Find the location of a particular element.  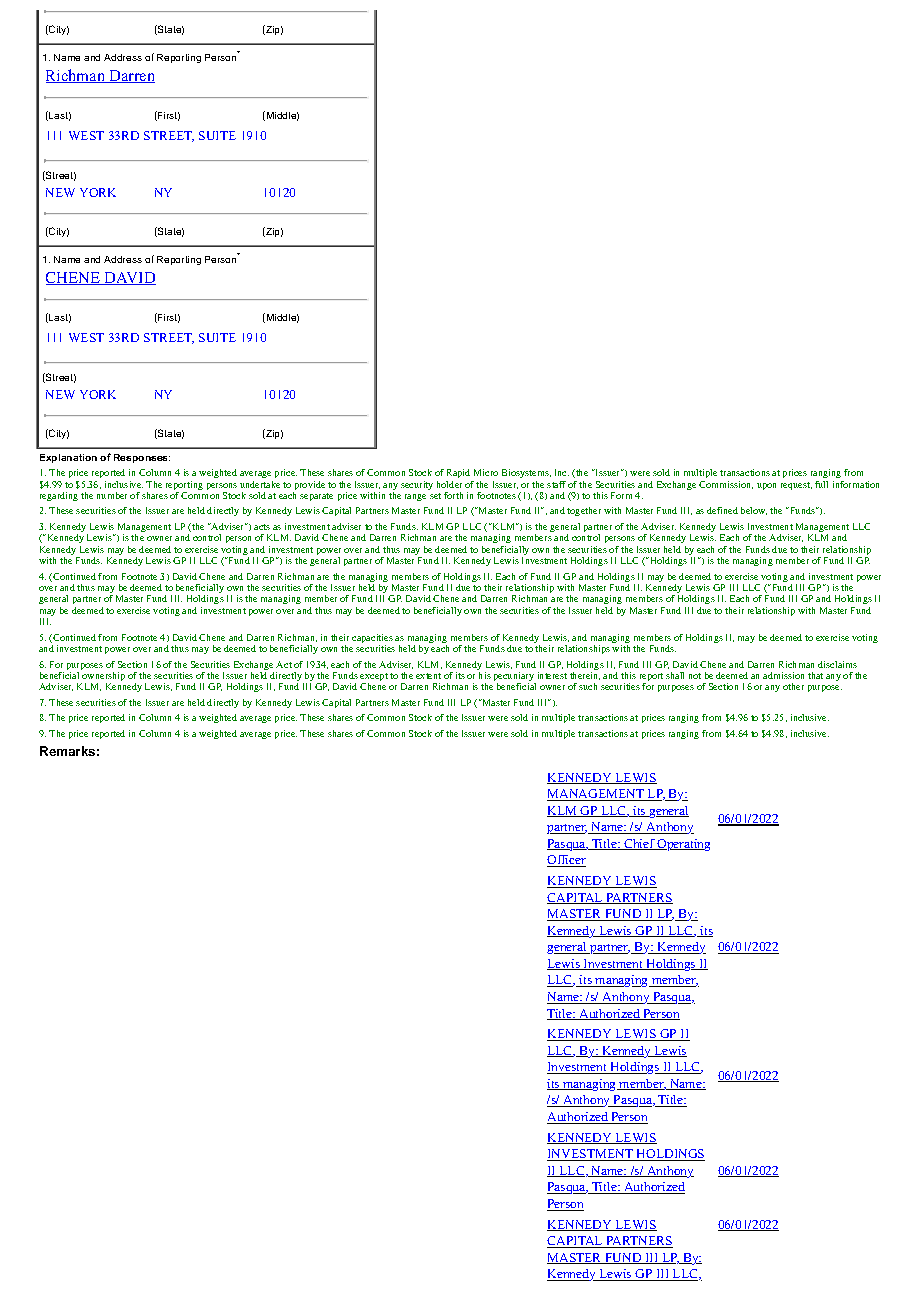

capacities is located at coordinates (372, 640).
